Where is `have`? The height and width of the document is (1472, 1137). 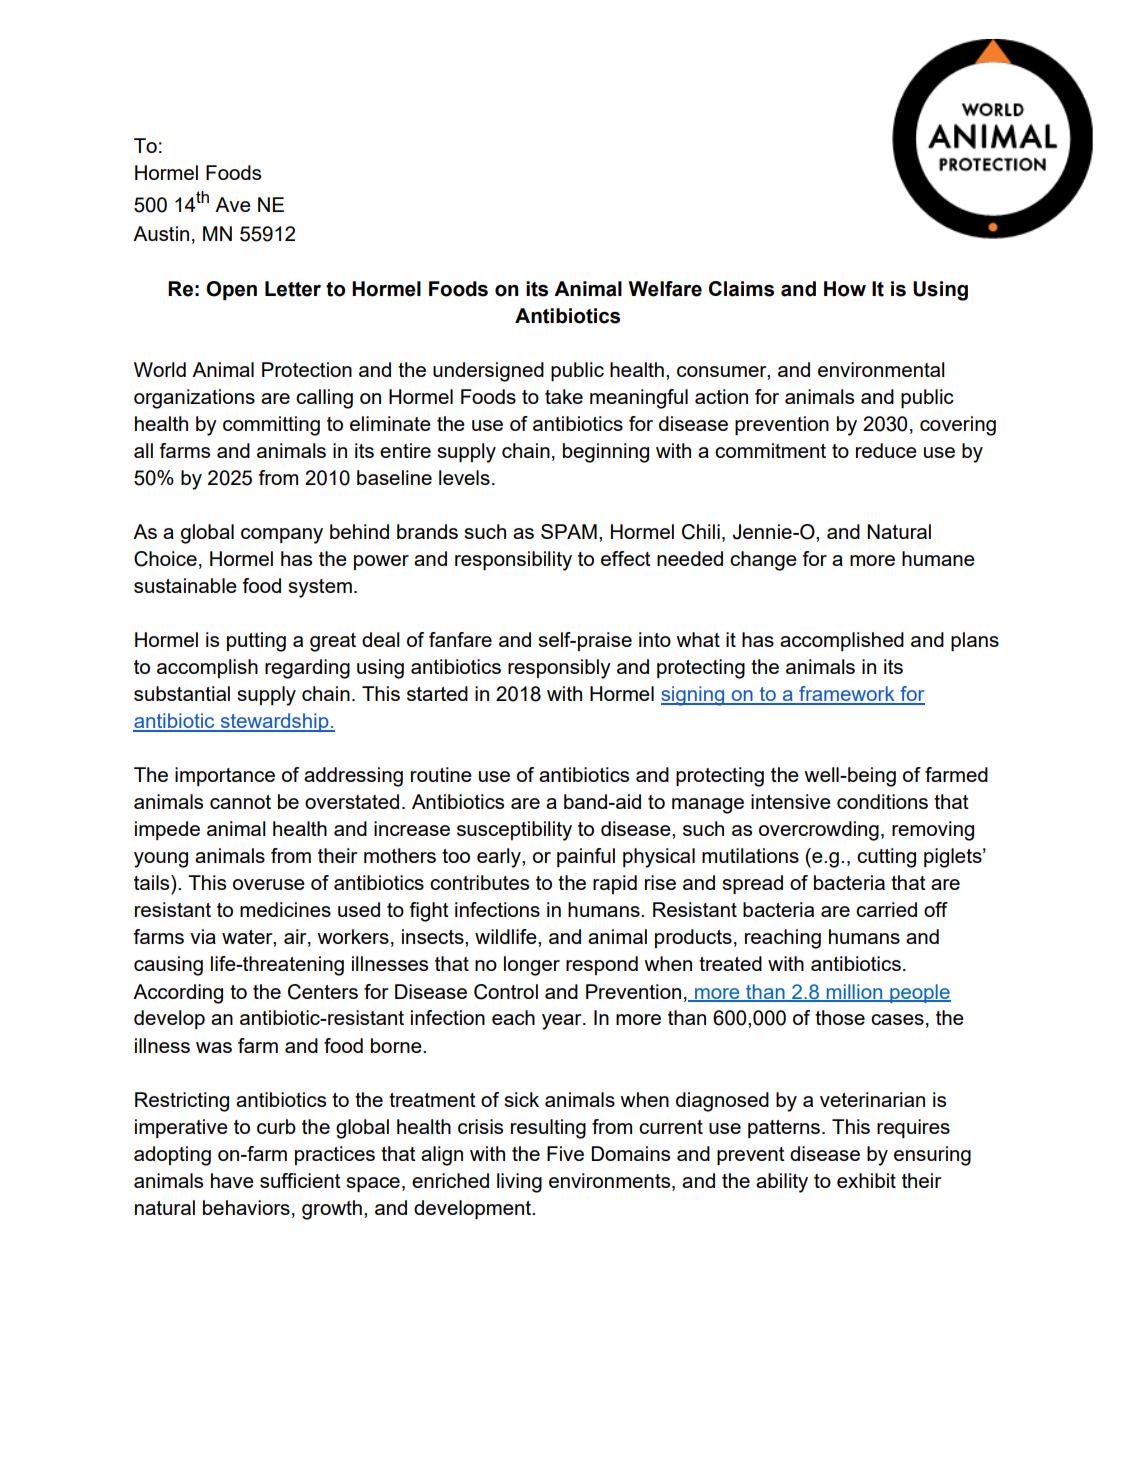
have is located at coordinates (232, 1180).
